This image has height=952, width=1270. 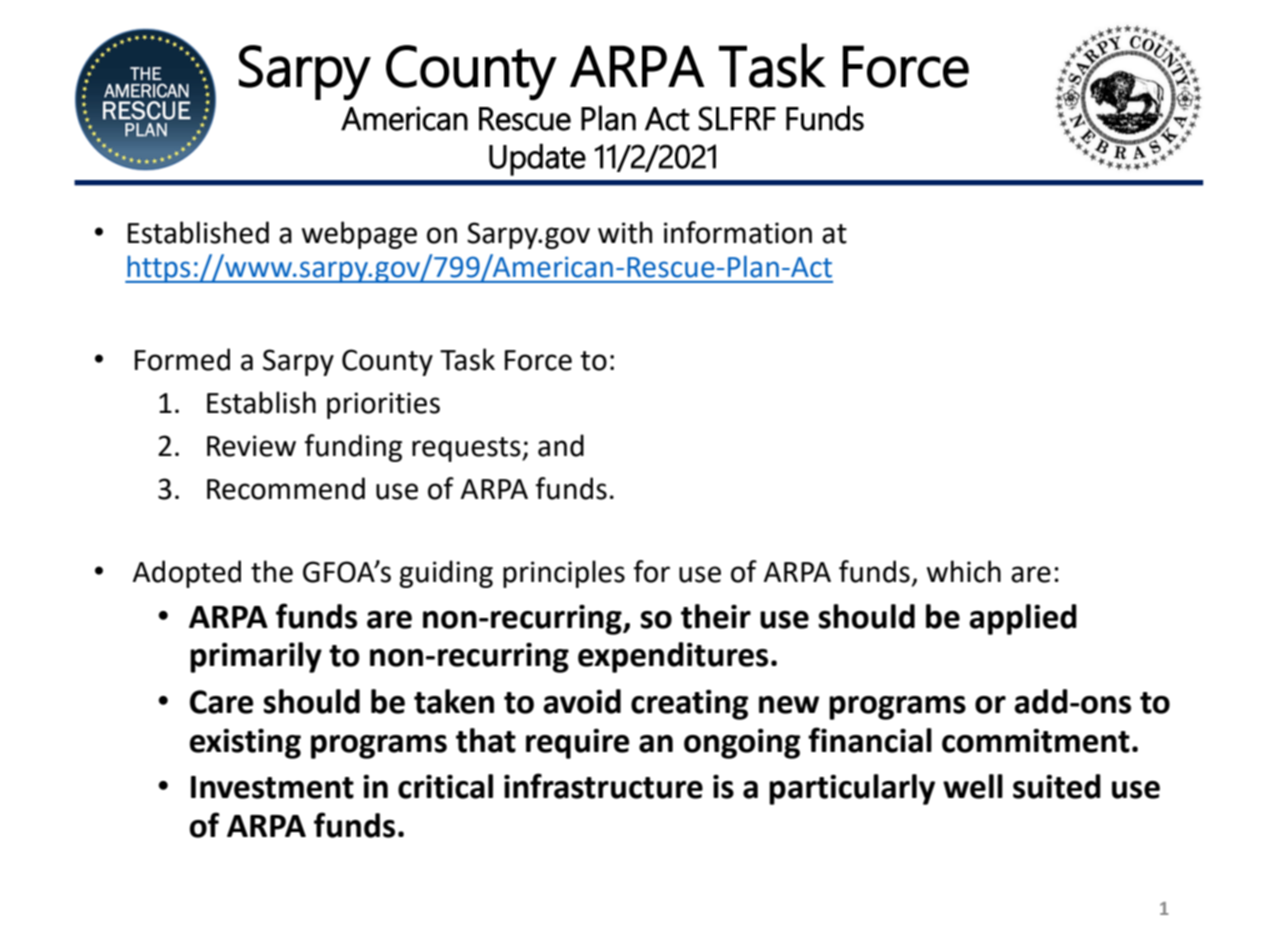 What do you see at coordinates (272, 787) in the image?
I see `Investment` at bounding box center [272, 787].
